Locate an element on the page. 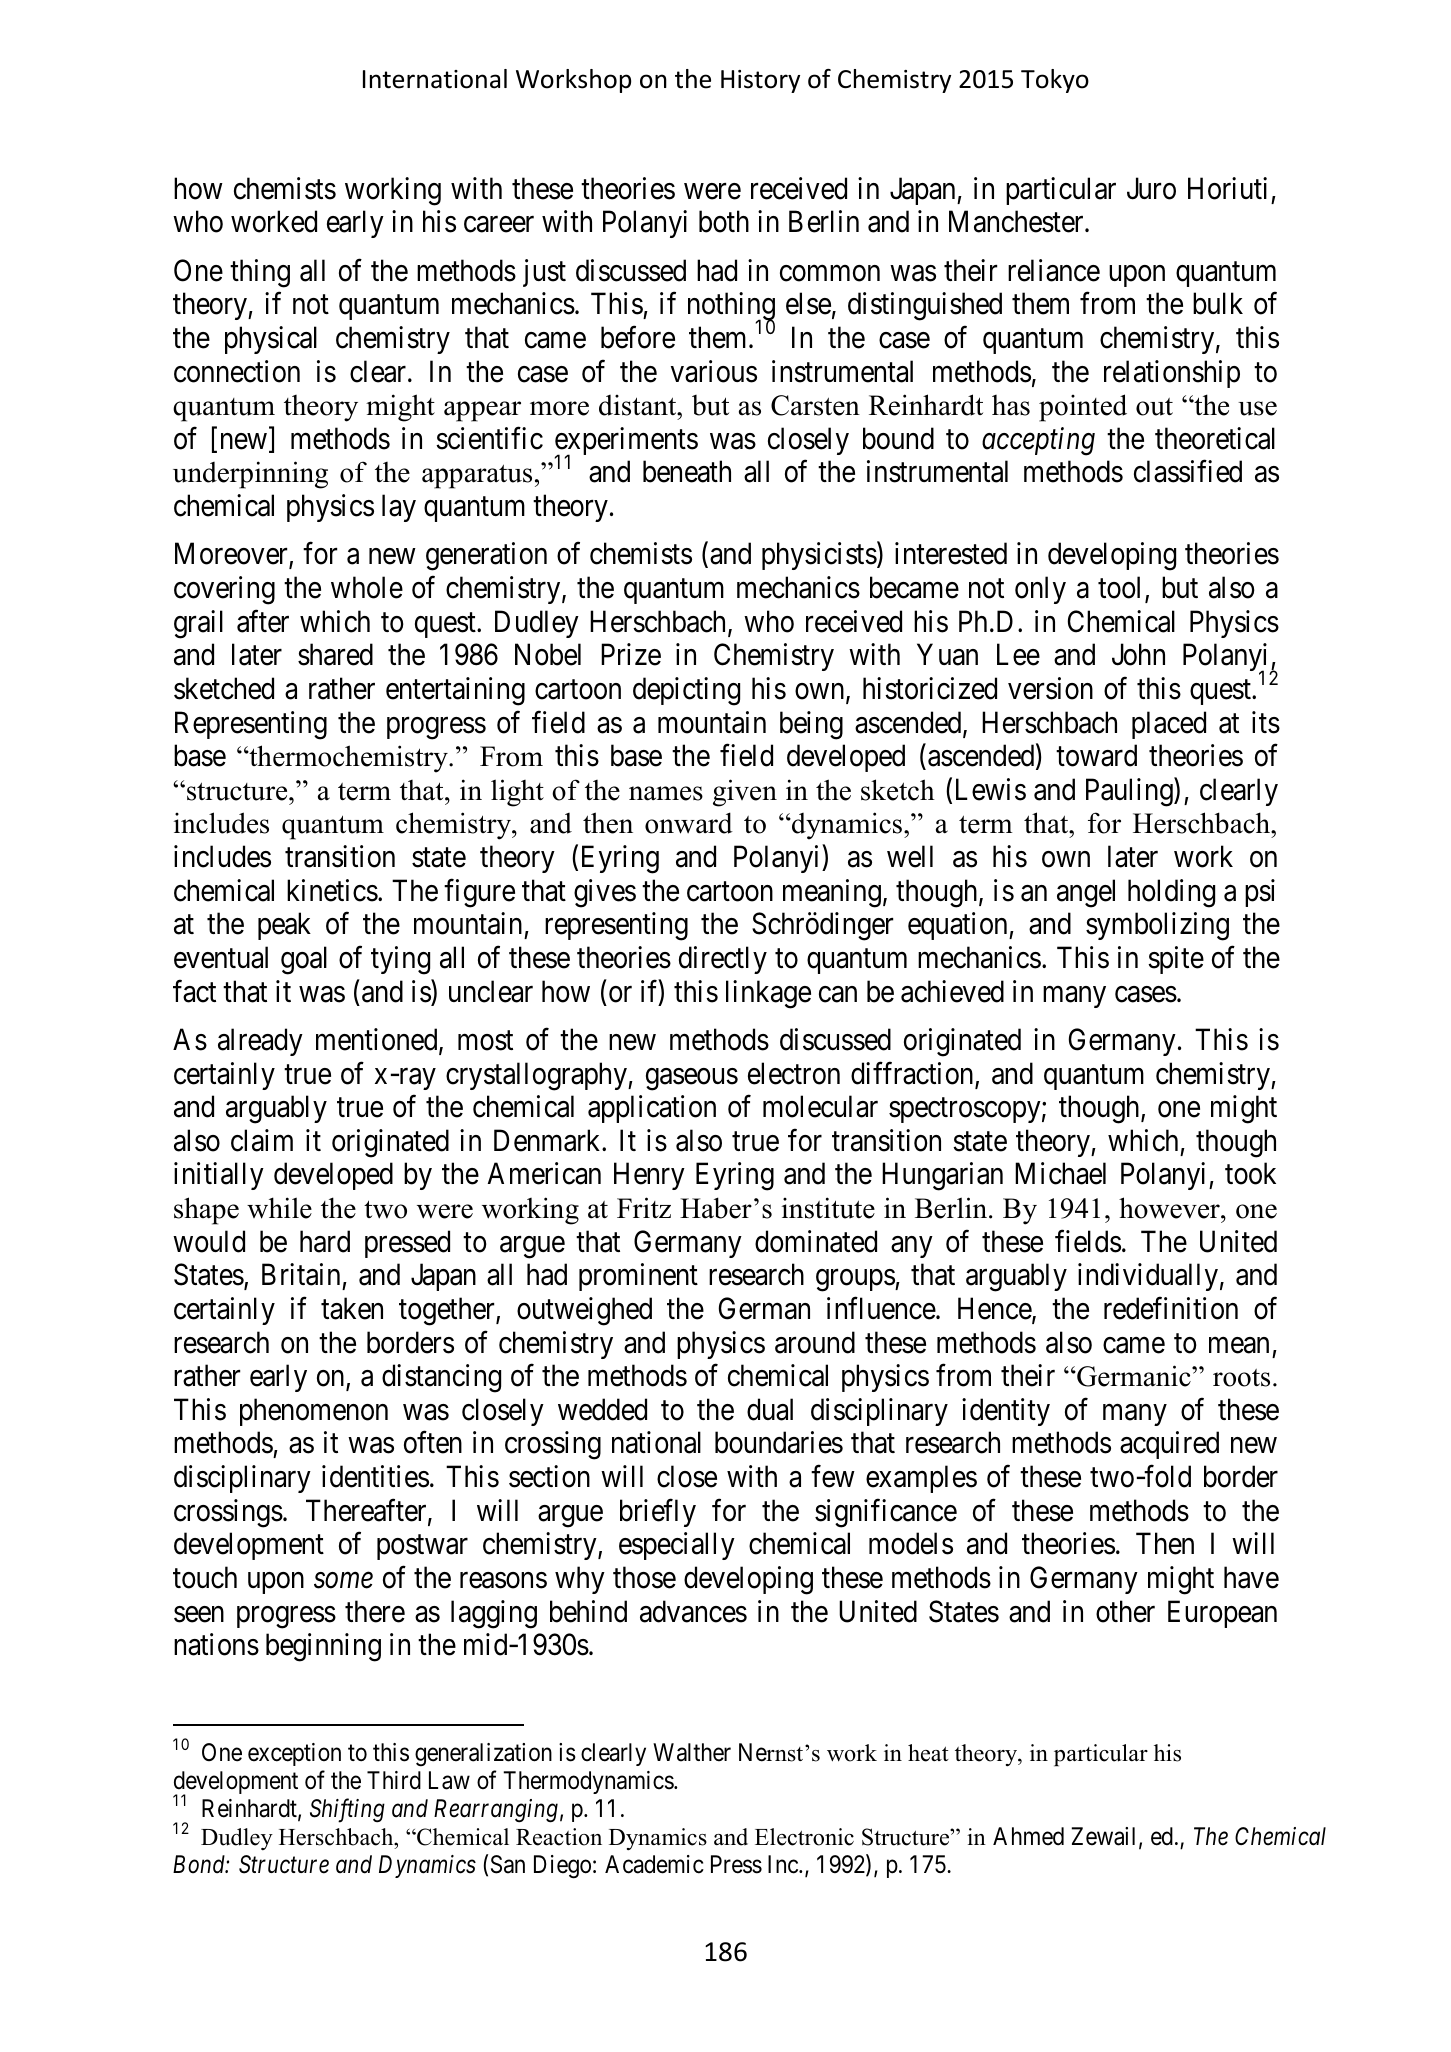  around is located at coordinates (815, 1342).
